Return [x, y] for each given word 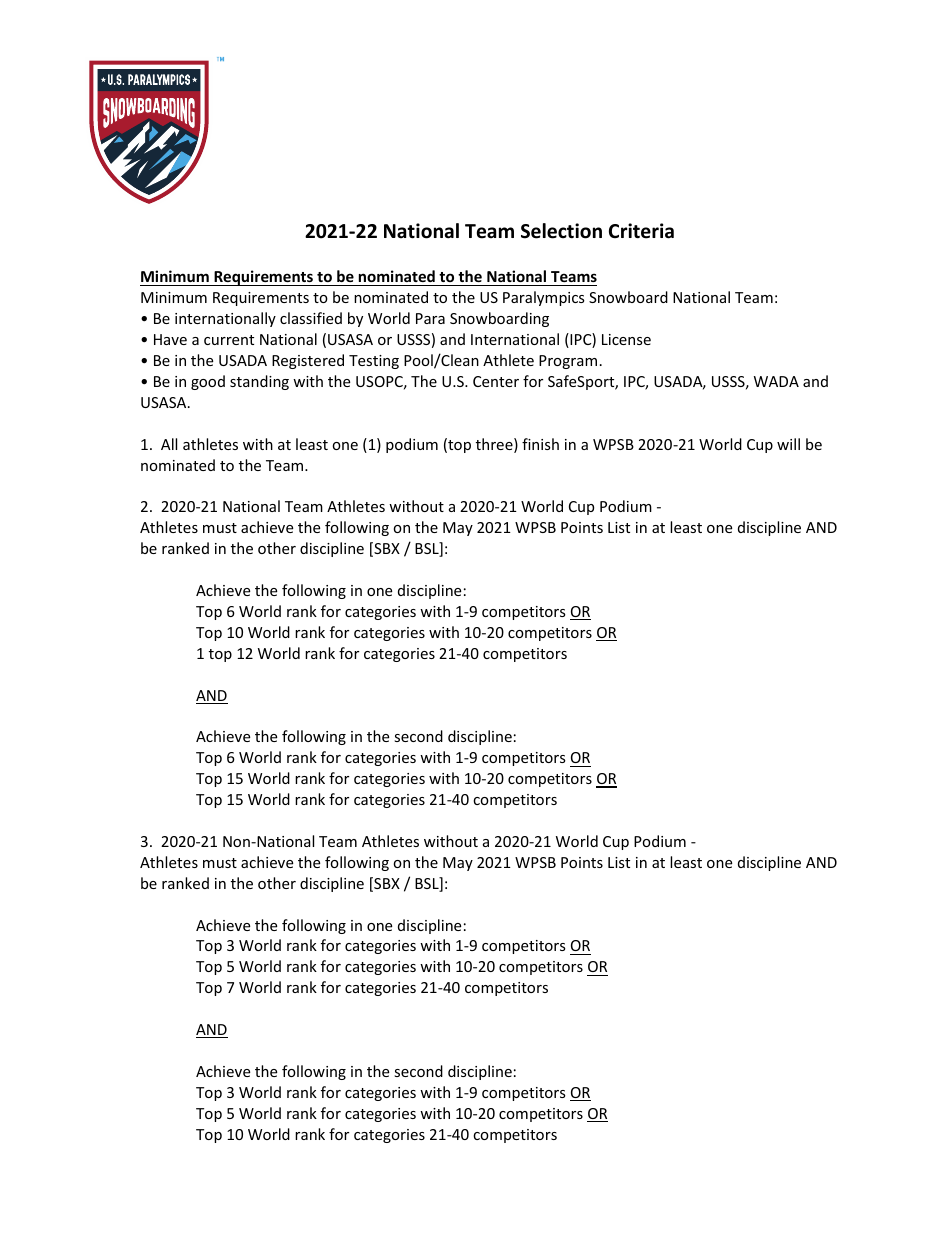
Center [496, 381]
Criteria [641, 231]
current [229, 340]
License [626, 339]
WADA [776, 381]
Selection [561, 231]
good [208, 382]
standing [259, 382]
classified [311, 318]
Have [170, 339]
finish [540, 444]
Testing [374, 362]
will [788, 444]
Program [568, 362]
